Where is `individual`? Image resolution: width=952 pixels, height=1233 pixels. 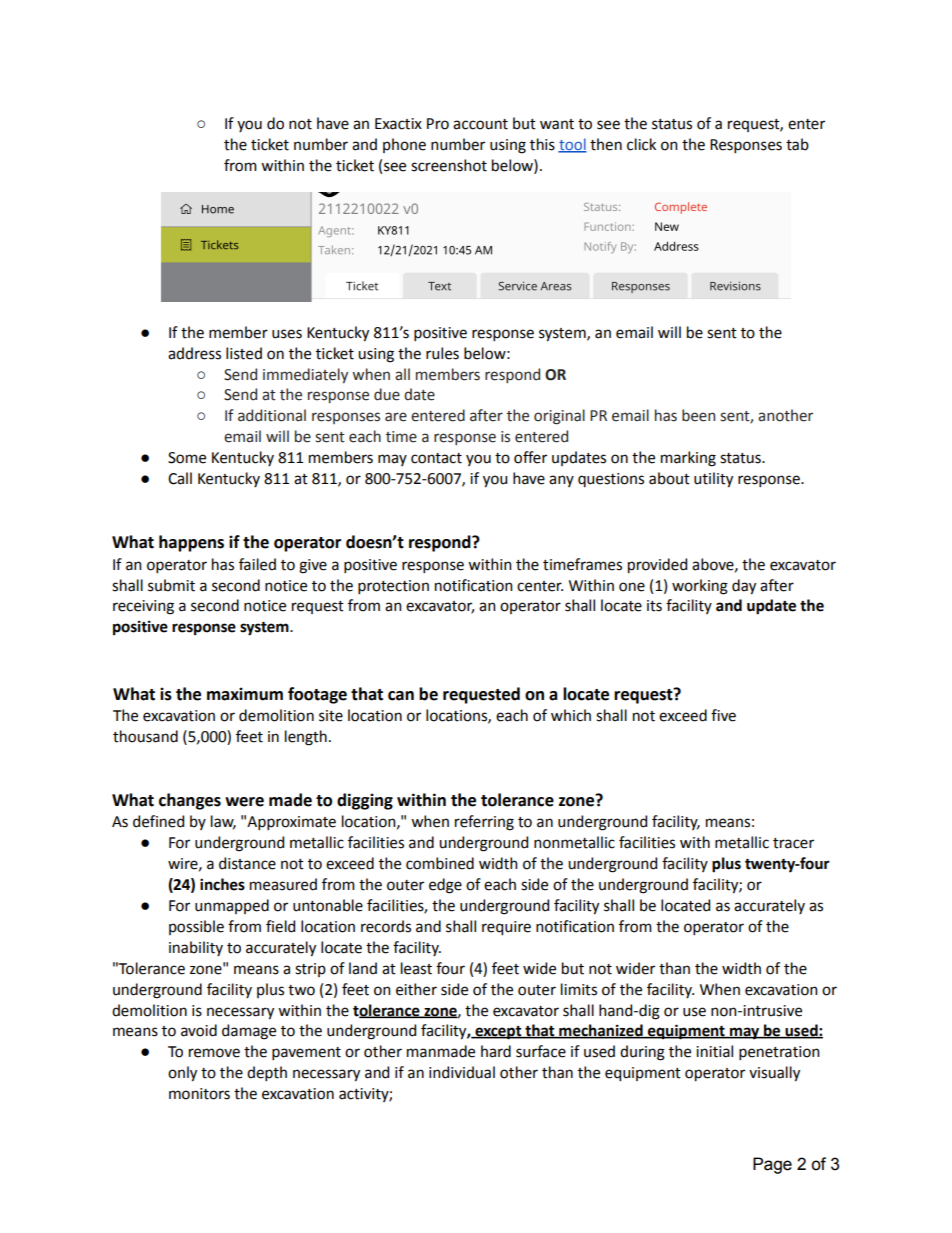 individual is located at coordinates (462, 1072).
